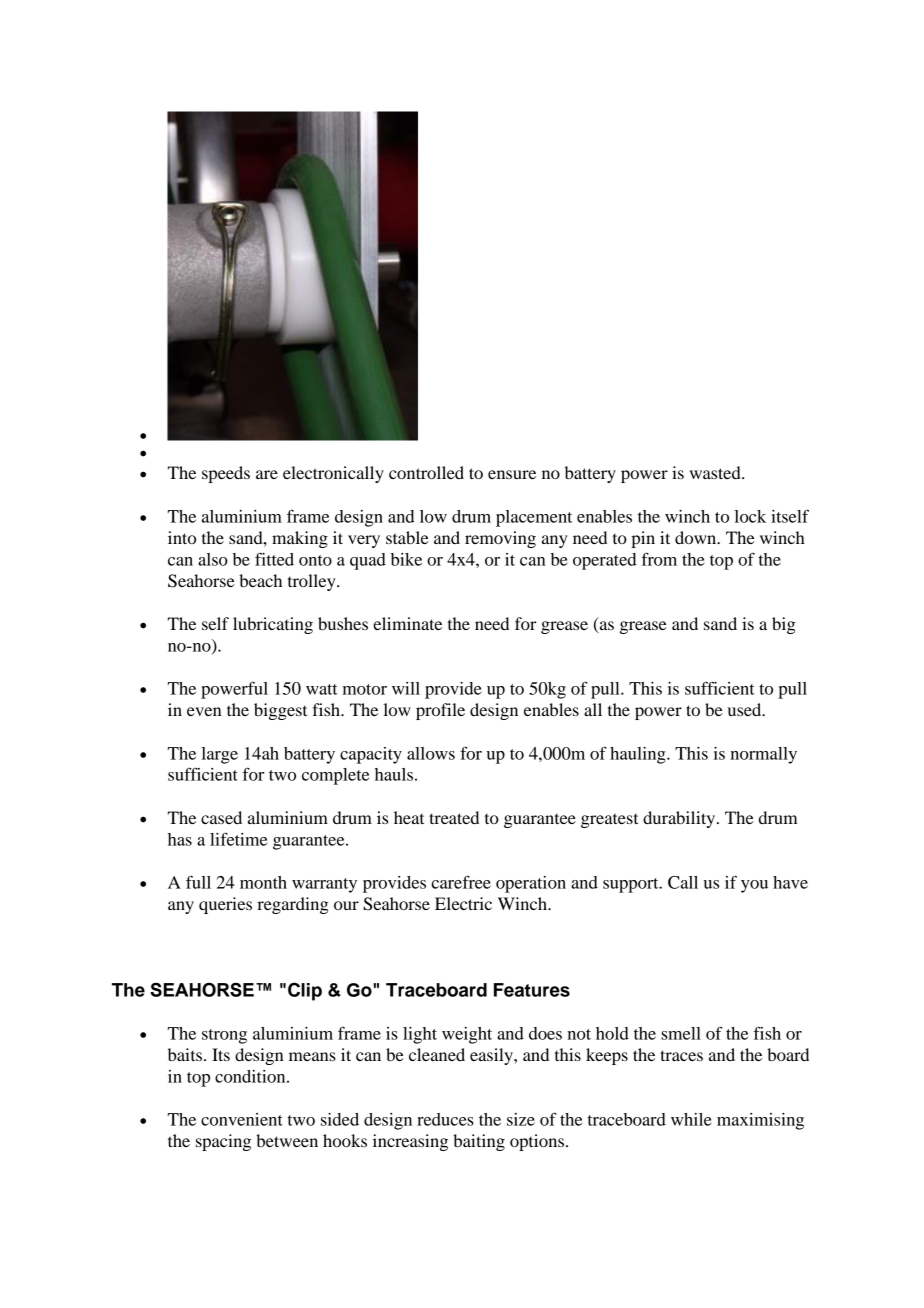  I want to click on used, so click(746, 709).
